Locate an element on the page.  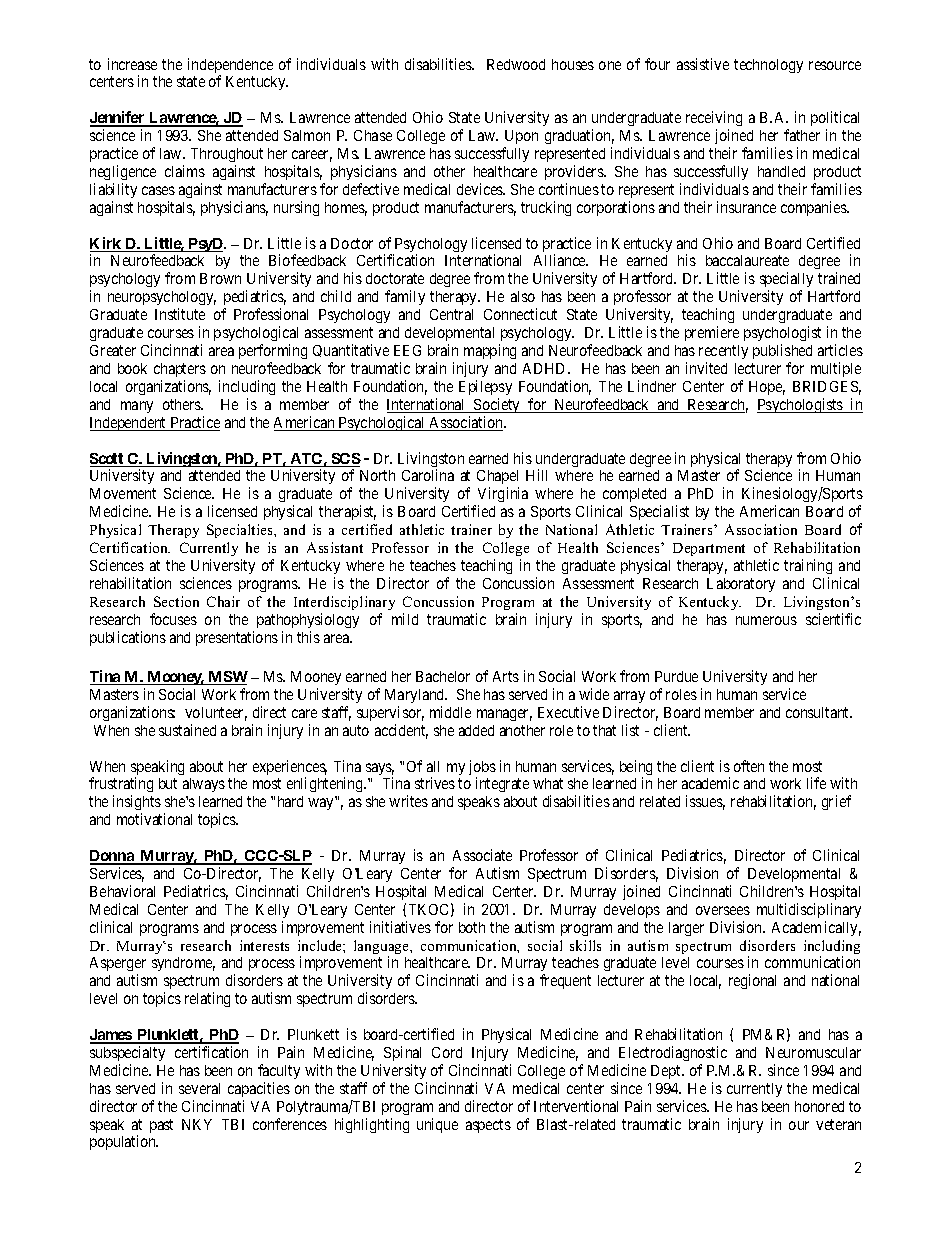
numerous is located at coordinates (766, 620).
